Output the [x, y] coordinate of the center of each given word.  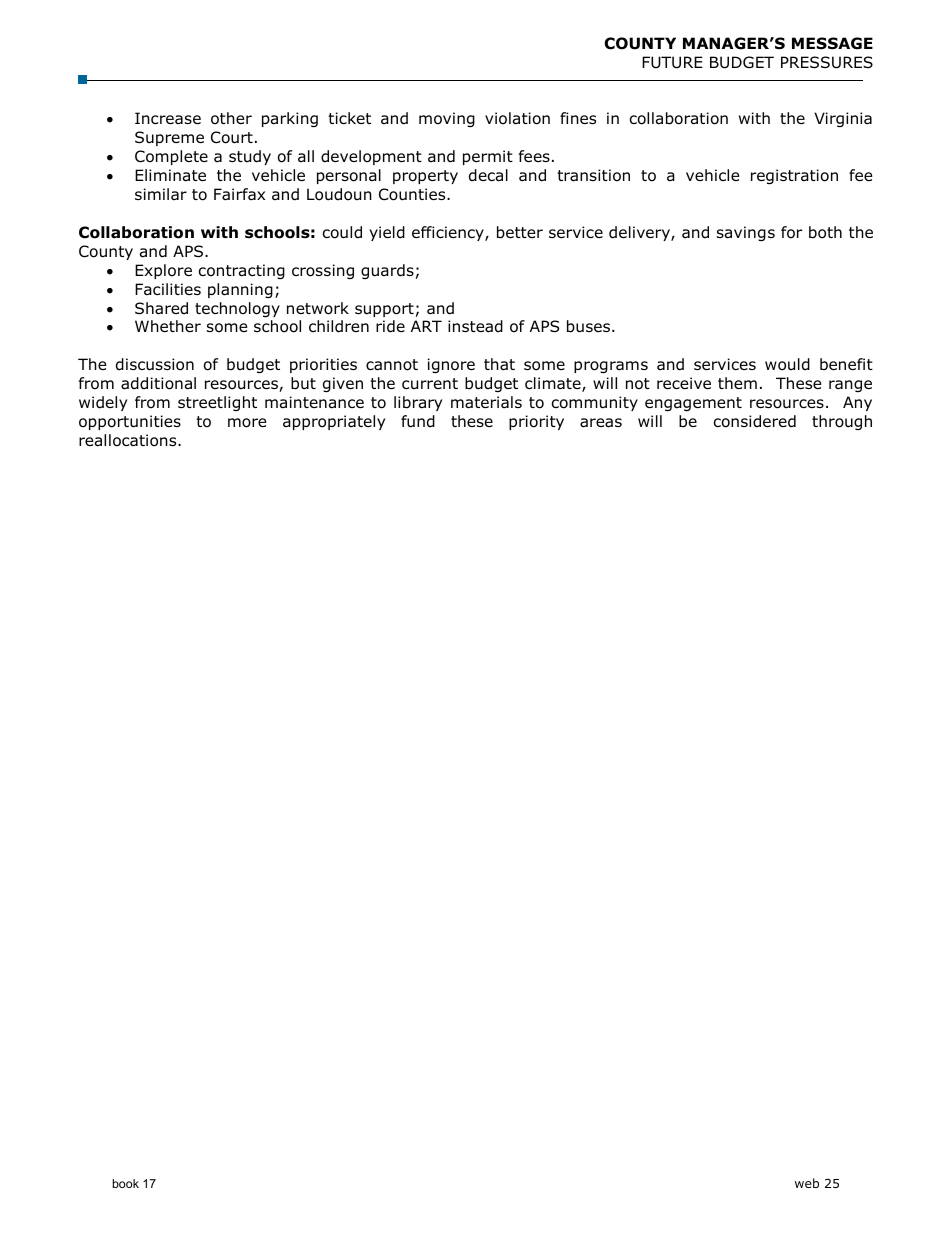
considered [755, 421]
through [842, 422]
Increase [168, 118]
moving [447, 119]
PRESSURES [827, 62]
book [126, 1183]
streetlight [217, 403]
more [247, 423]
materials [486, 402]
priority [536, 422]
